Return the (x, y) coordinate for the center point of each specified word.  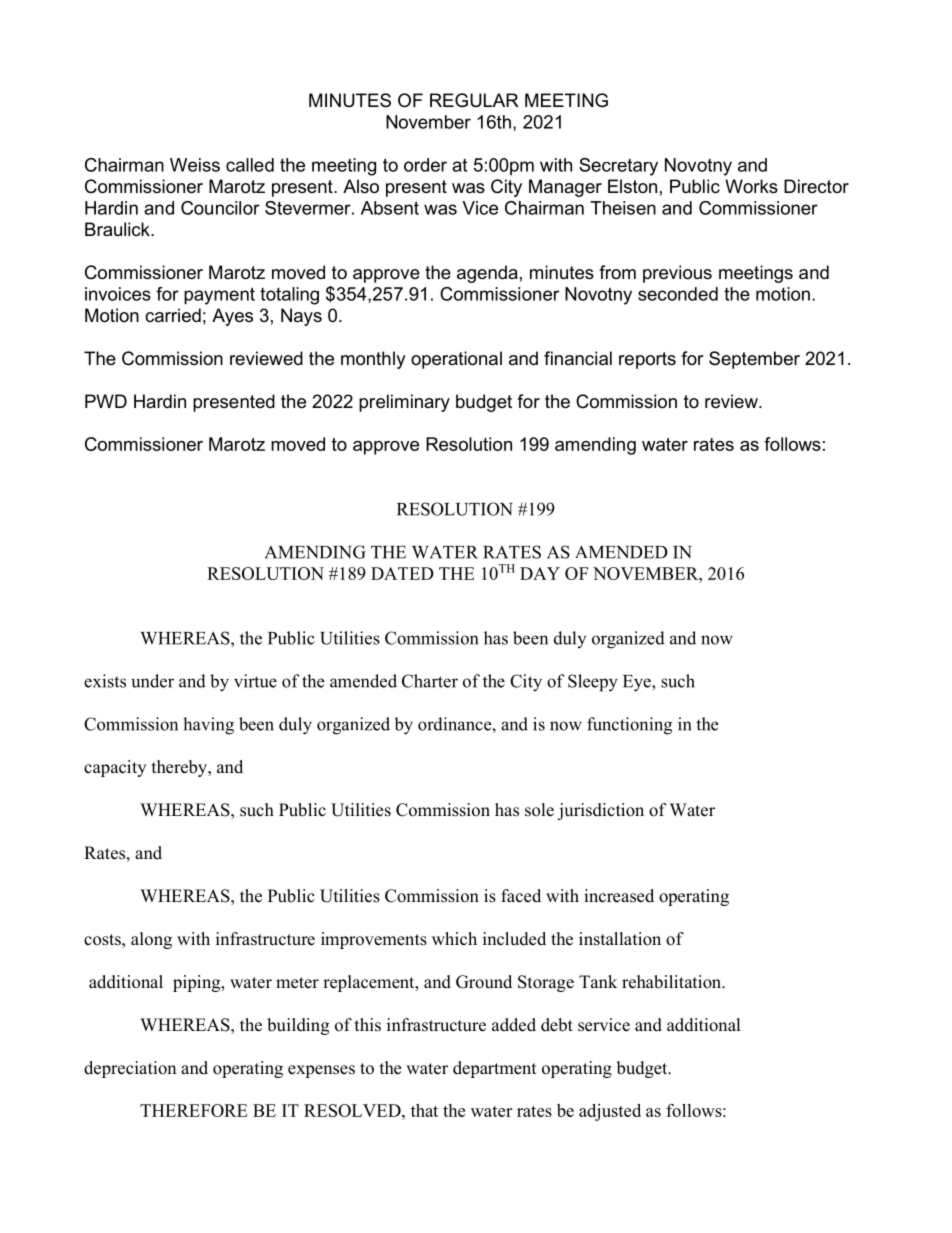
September (754, 360)
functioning (629, 726)
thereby (181, 768)
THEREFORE (193, 1110)
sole (539, 810)
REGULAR (474, 100)
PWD (106, 401)
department (494, 1069)
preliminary (404, 403)
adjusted (610, 1112)
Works (751, 186)
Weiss (195, 165)
